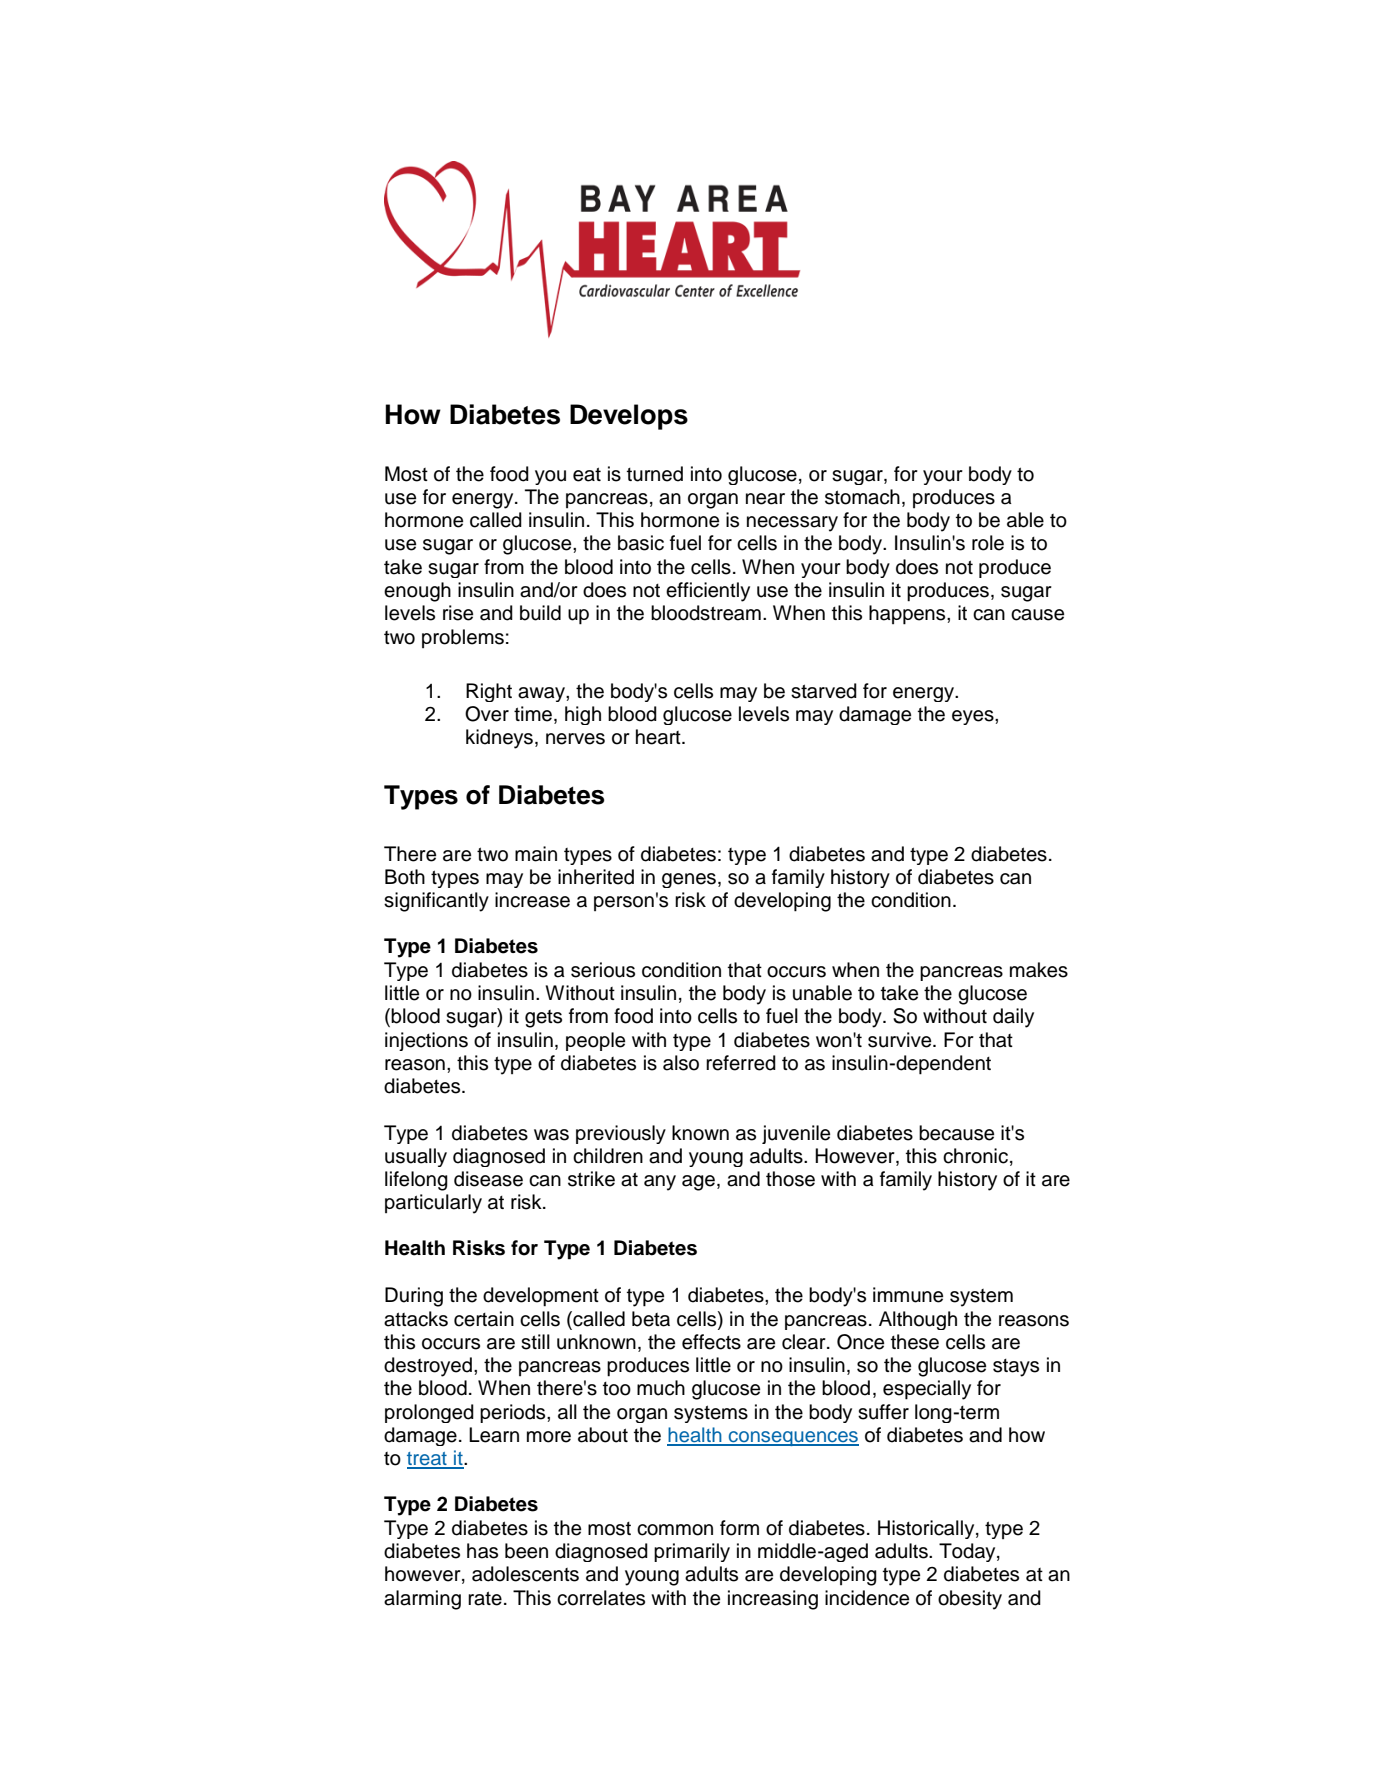 The height and width of the screenshot is (1779, 1375). Describe the element at coordinates (975, 1156) in the screenshot. I see `chronic` at that location.
